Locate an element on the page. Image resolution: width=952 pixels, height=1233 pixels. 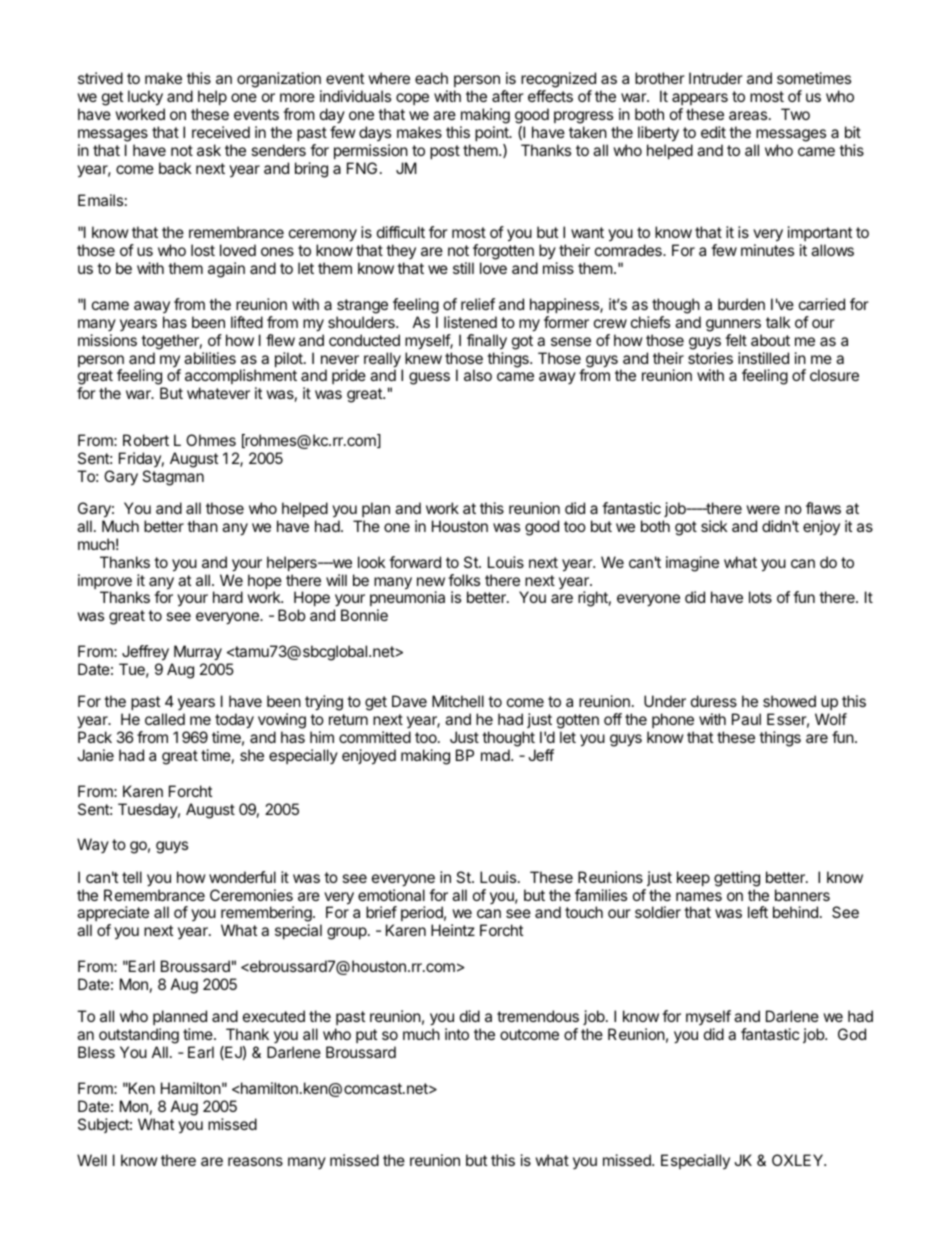
into is located at coordinates (457, 1034).
